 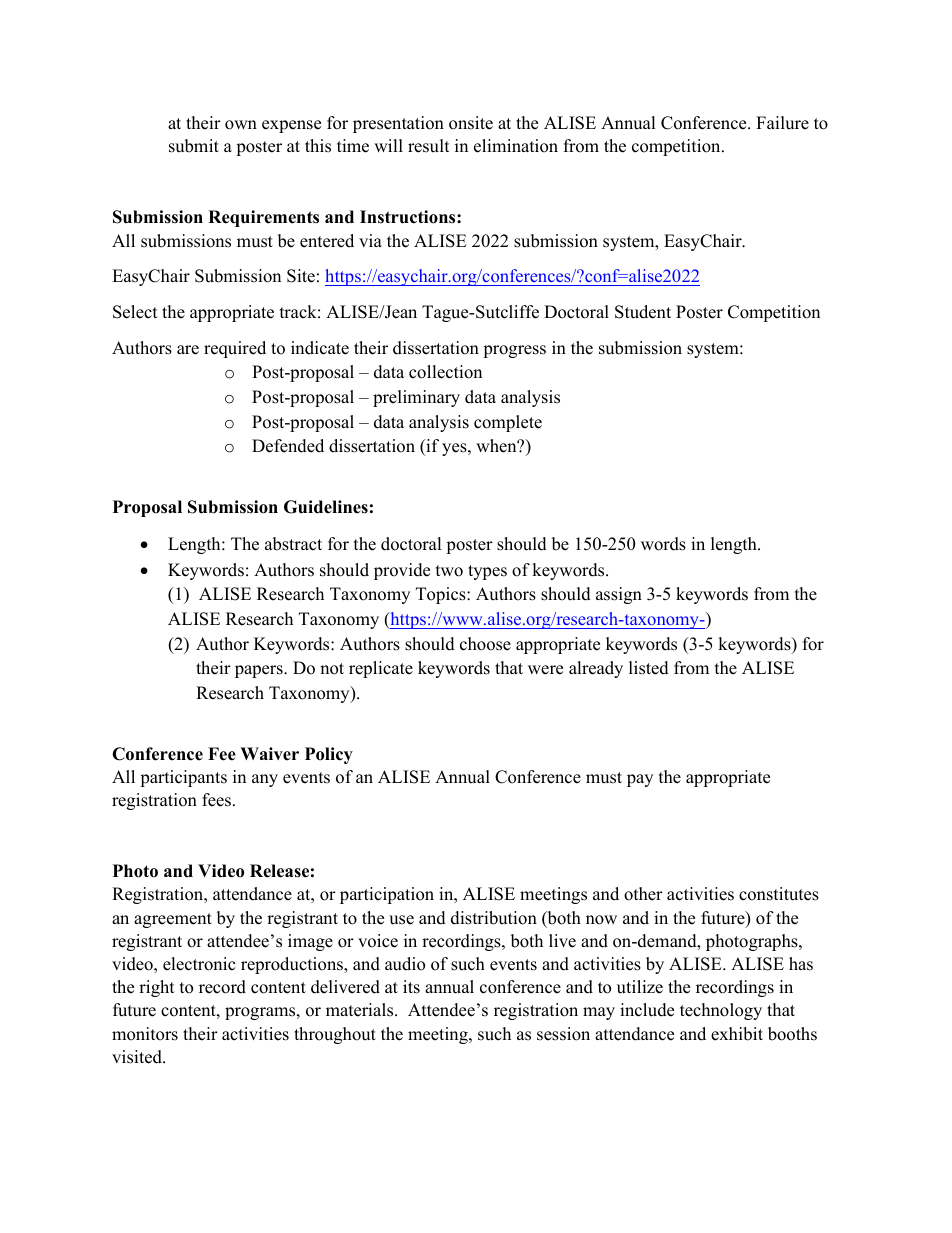 What do you see at coordinates (779, 894) in the screenshot?
I see `constitutes` at bounding box center [779, 894].
